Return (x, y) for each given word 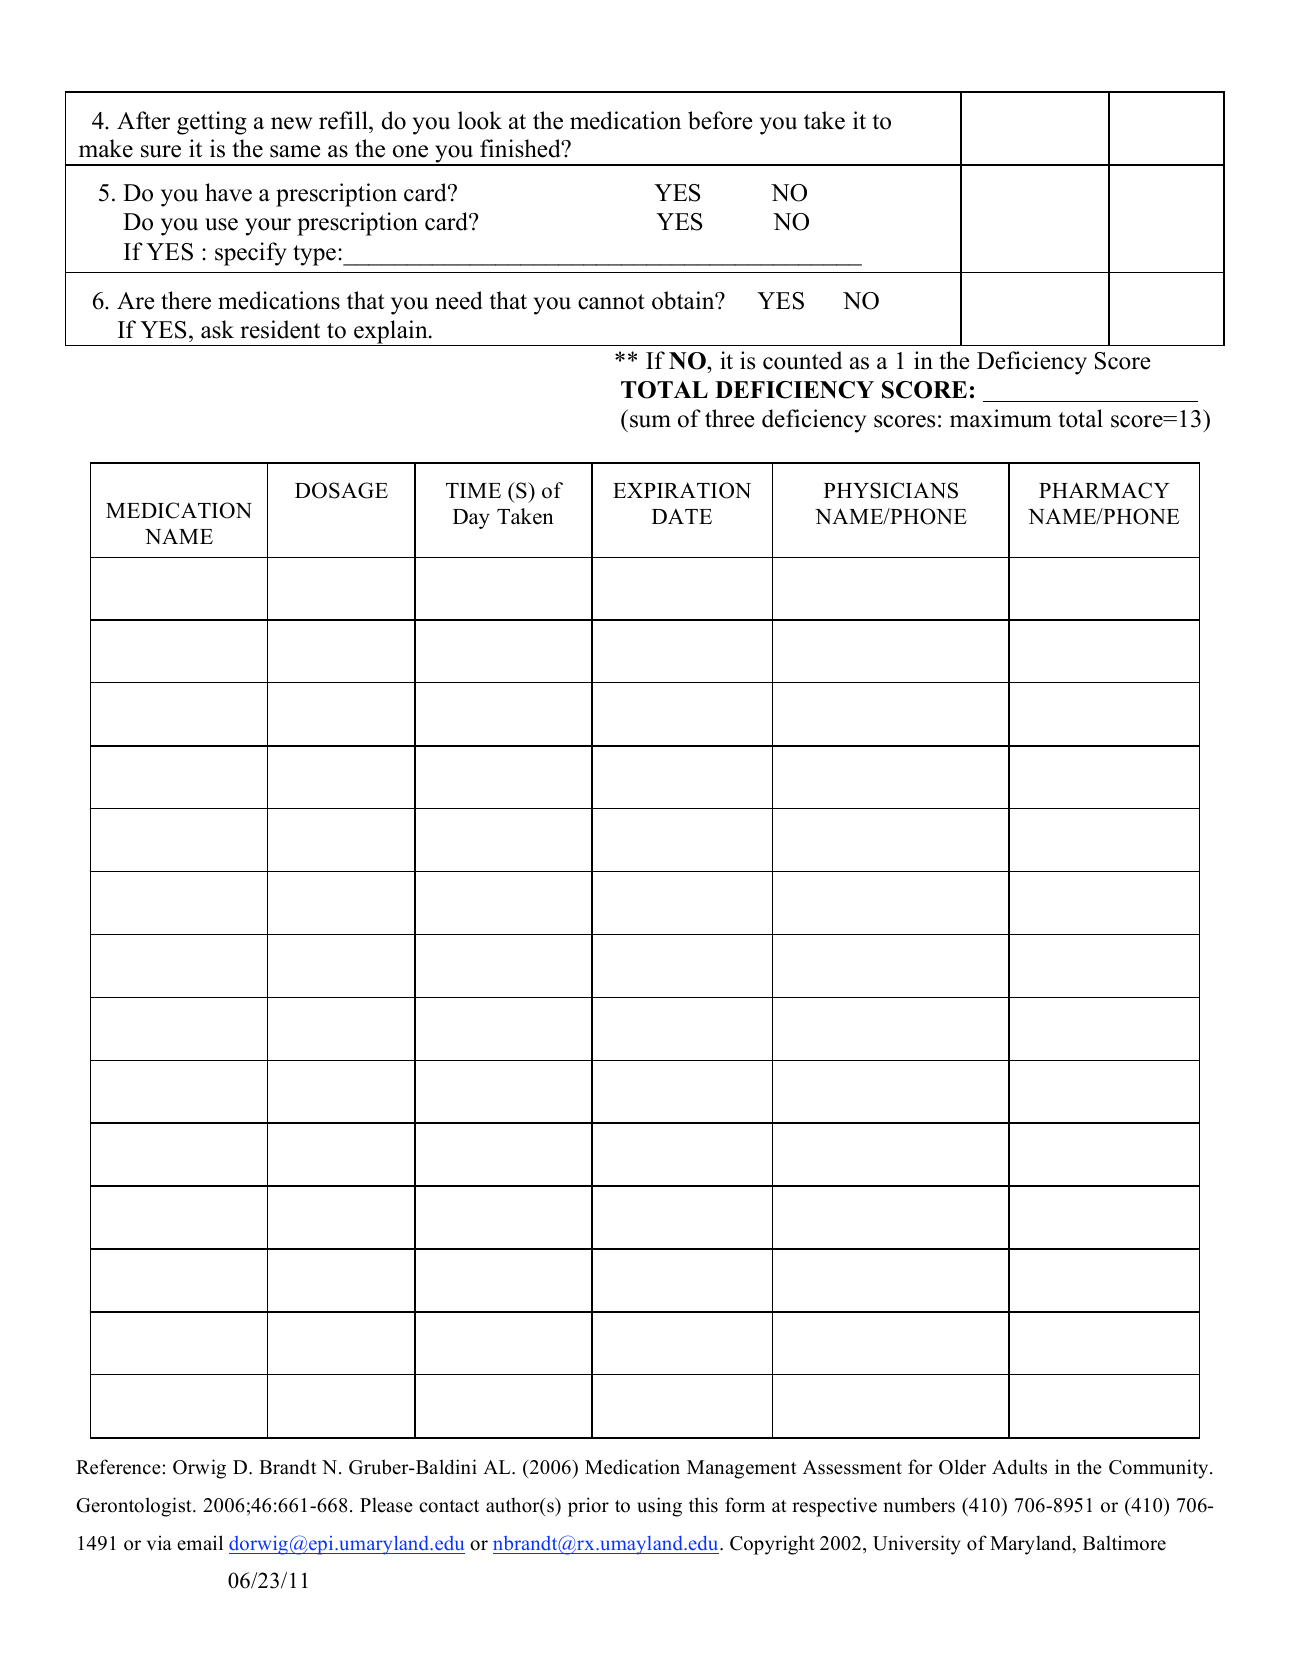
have (228, 192)
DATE (682, 516)
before (720, 120)
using (659, 1507)
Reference (118, 1467)
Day (471, 519)
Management (742, 1469)
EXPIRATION (682, 490)
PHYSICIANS (891, 490)
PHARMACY (1104, 490)
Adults (1019, 1467)
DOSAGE (341, 490)
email (200, 1543)
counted (802, 360)
